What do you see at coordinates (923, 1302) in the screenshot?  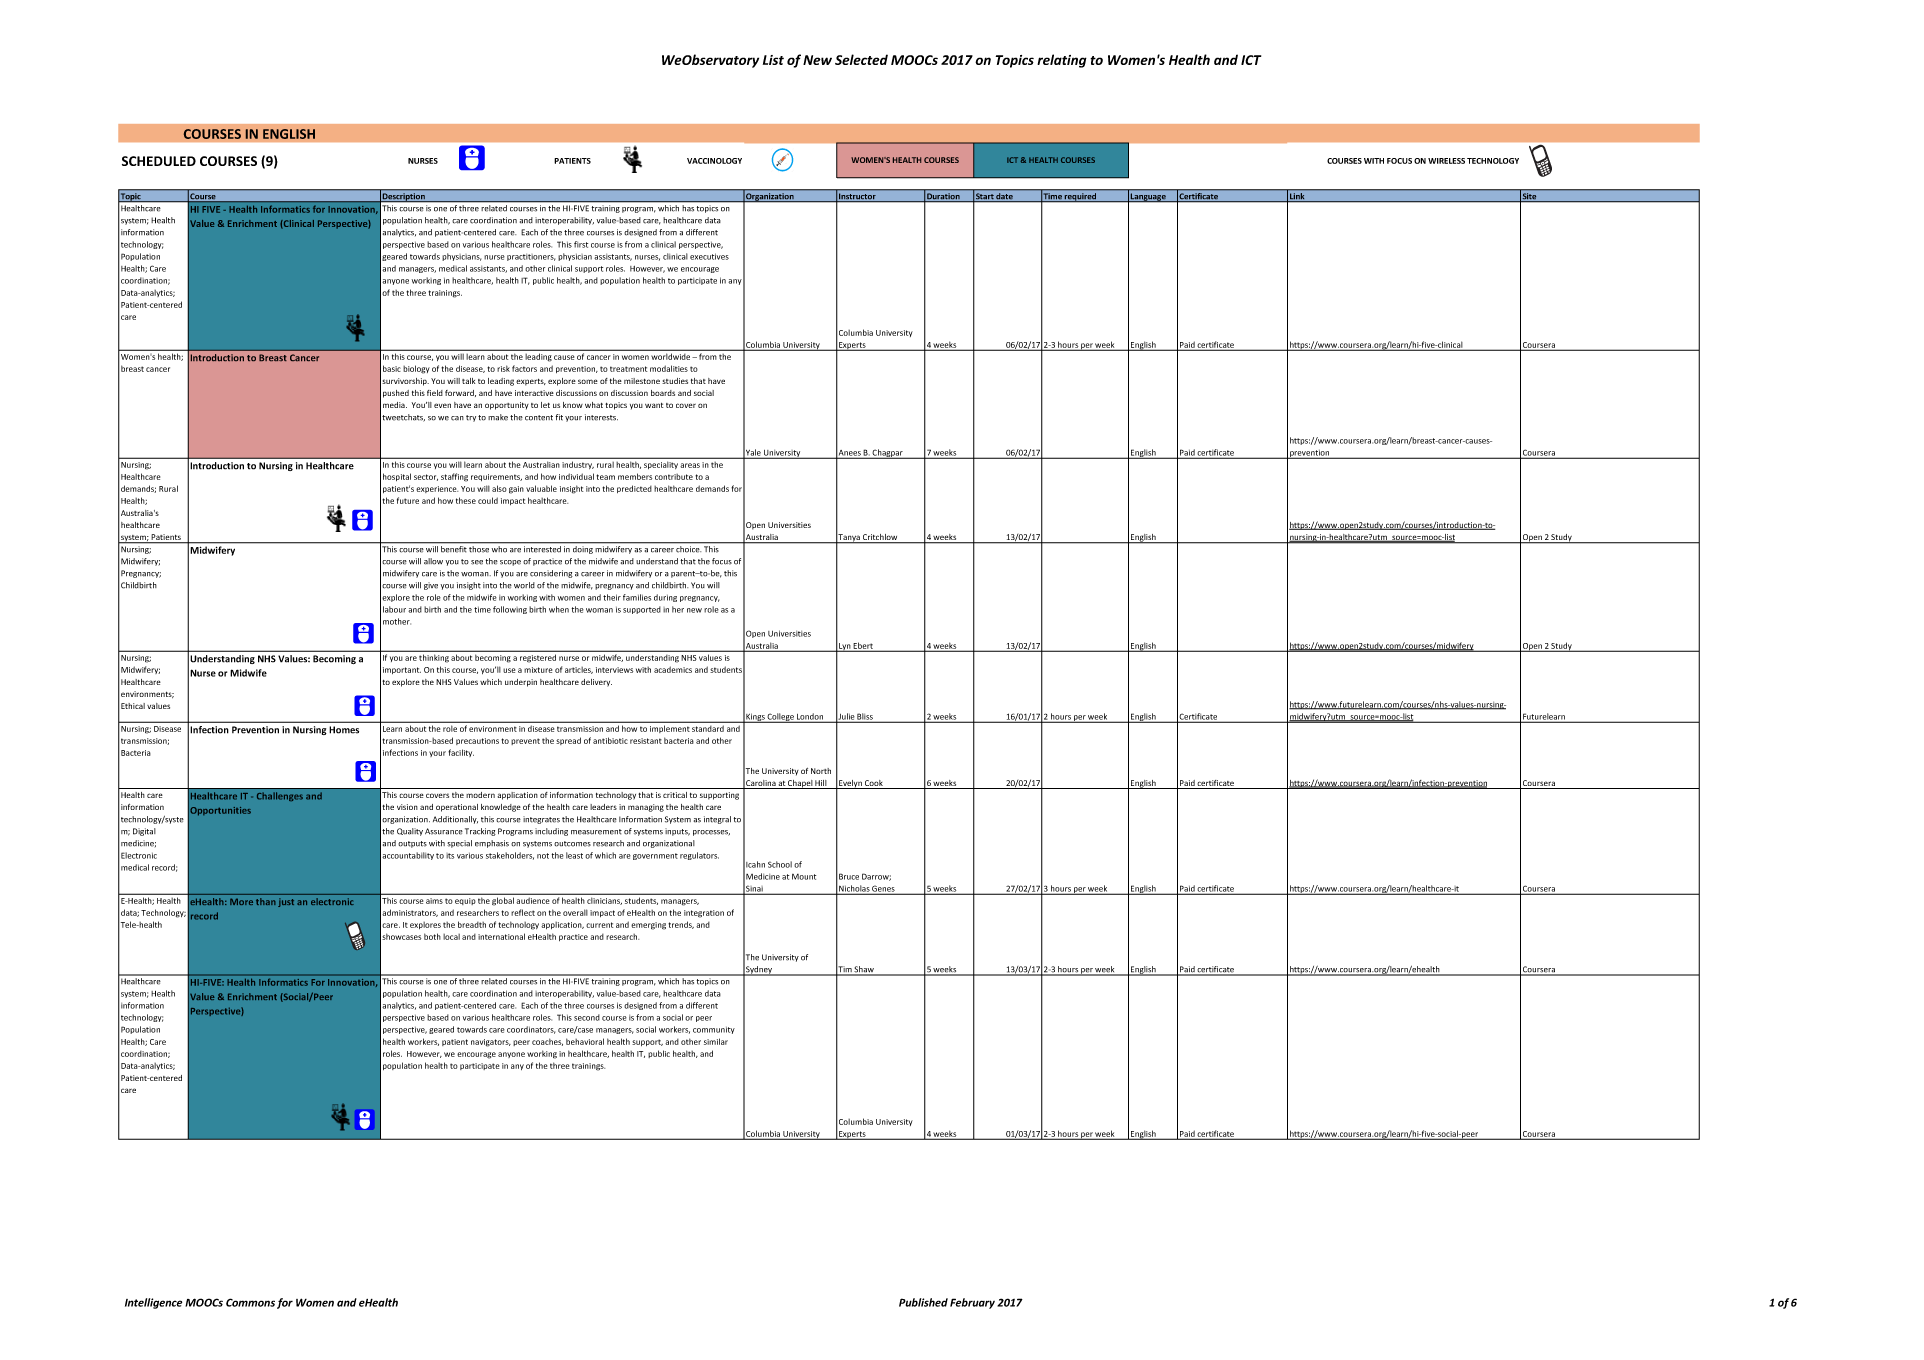 I see `Published` at bounding box center [923, 1302].
